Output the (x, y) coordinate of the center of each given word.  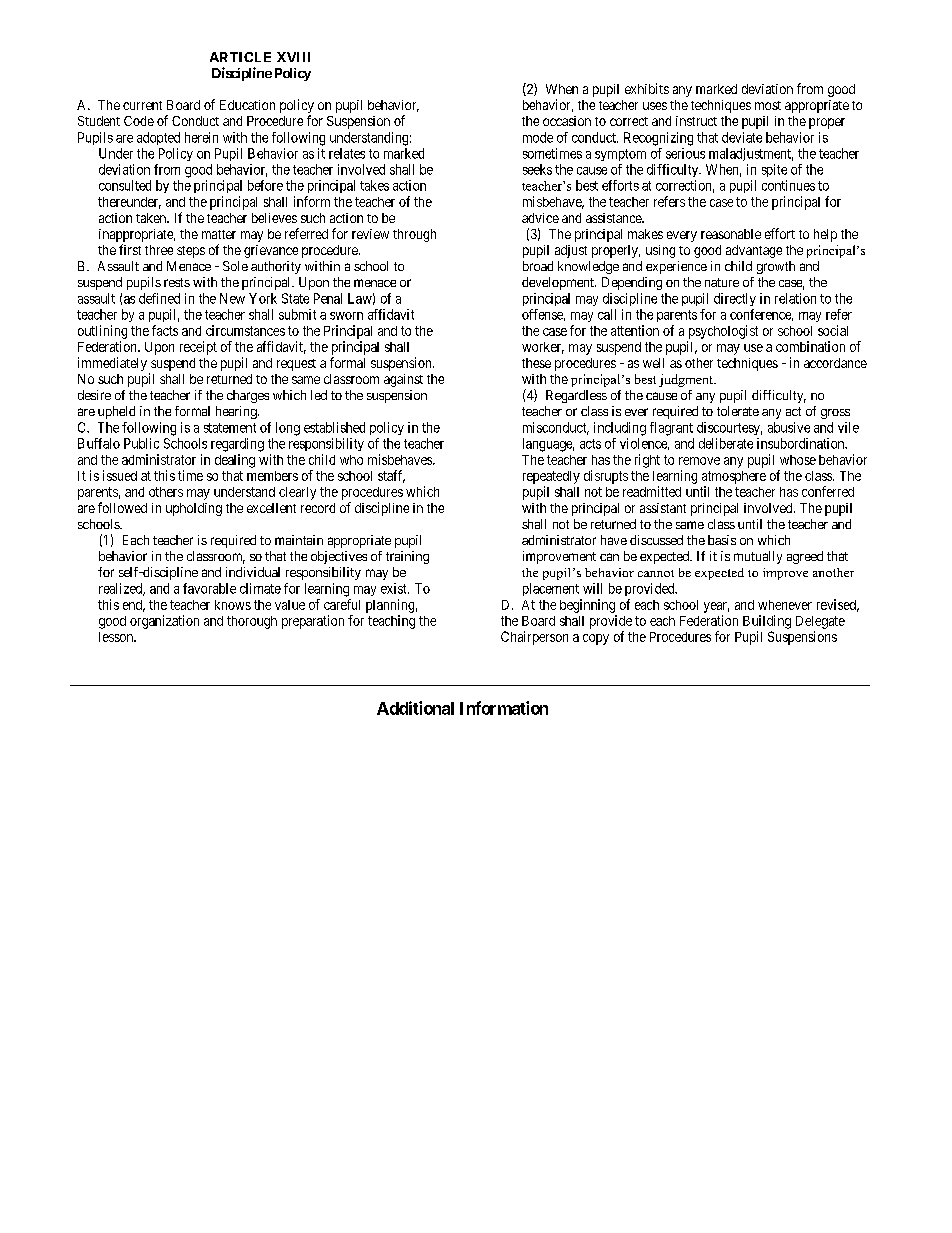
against (403, 380)
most (768, 105)
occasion (567, 121)
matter (219, 234)
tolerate (738, 411)
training (407, 557)
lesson (117, 637)
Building (767, 622)
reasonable (731, 234)
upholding (194, 509)
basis (722, 540)
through (414, 235)
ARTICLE (240, 57)
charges (248, 396)
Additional (415, 708)
